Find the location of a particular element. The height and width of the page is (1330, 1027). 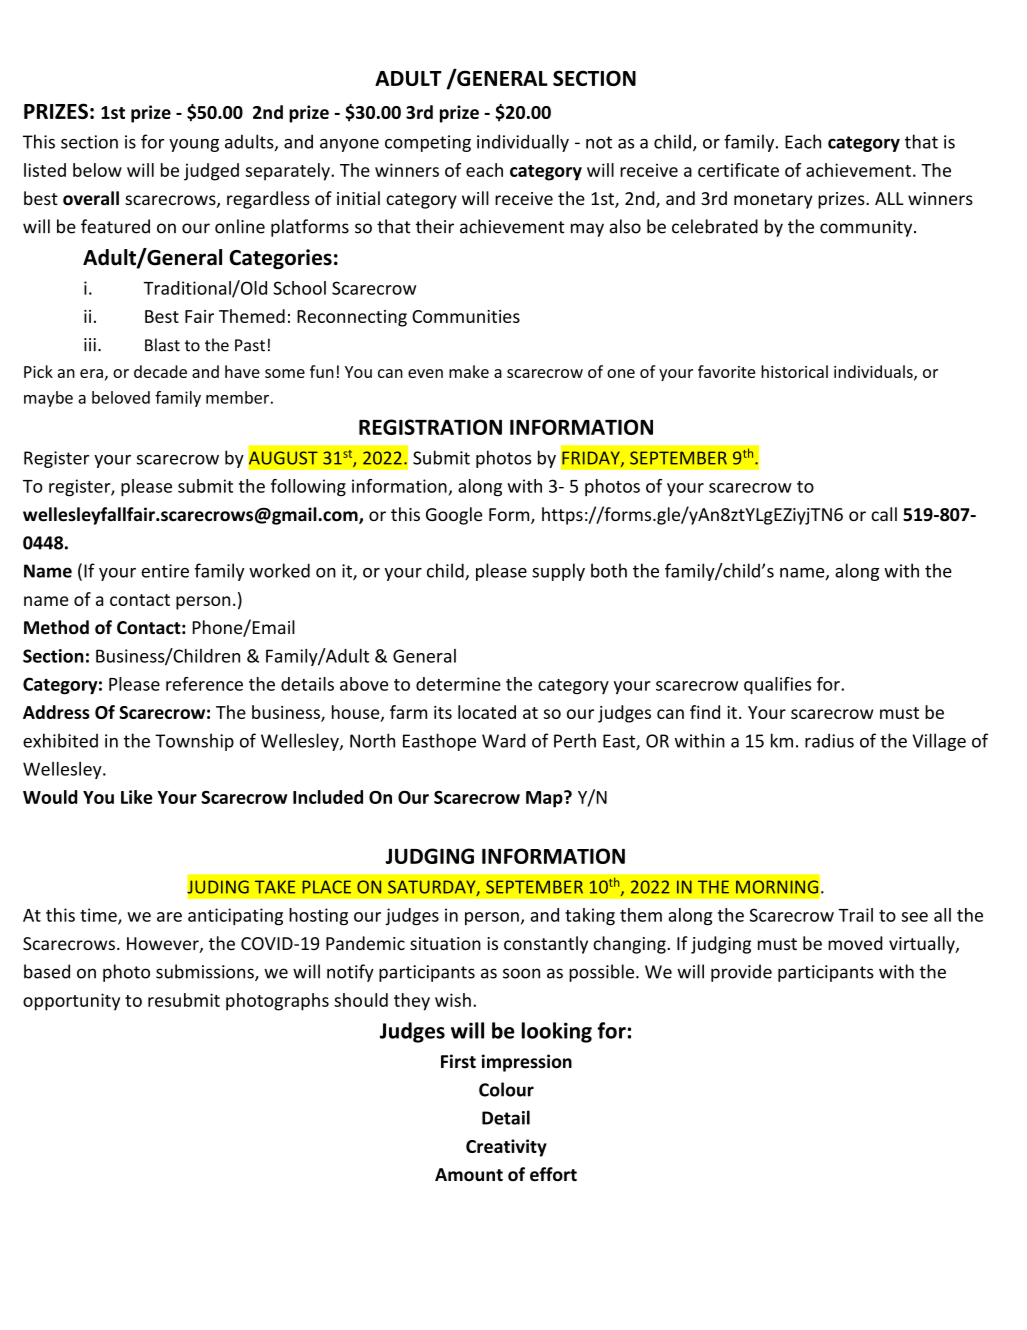

Trail is located at coordinates (855, 915).
